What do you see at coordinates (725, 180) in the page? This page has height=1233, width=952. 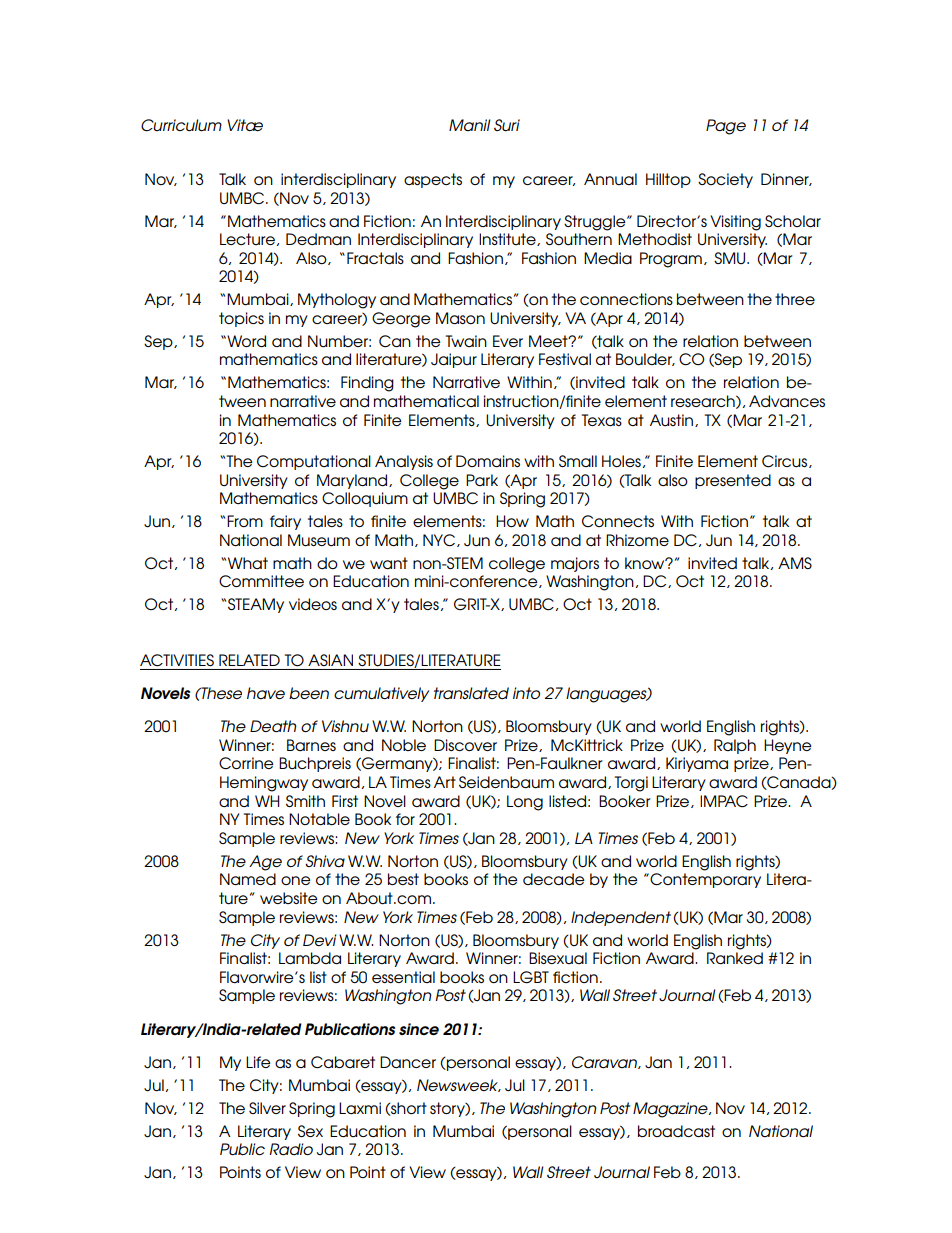 I see `Society` at bounding box center [725, 180].
